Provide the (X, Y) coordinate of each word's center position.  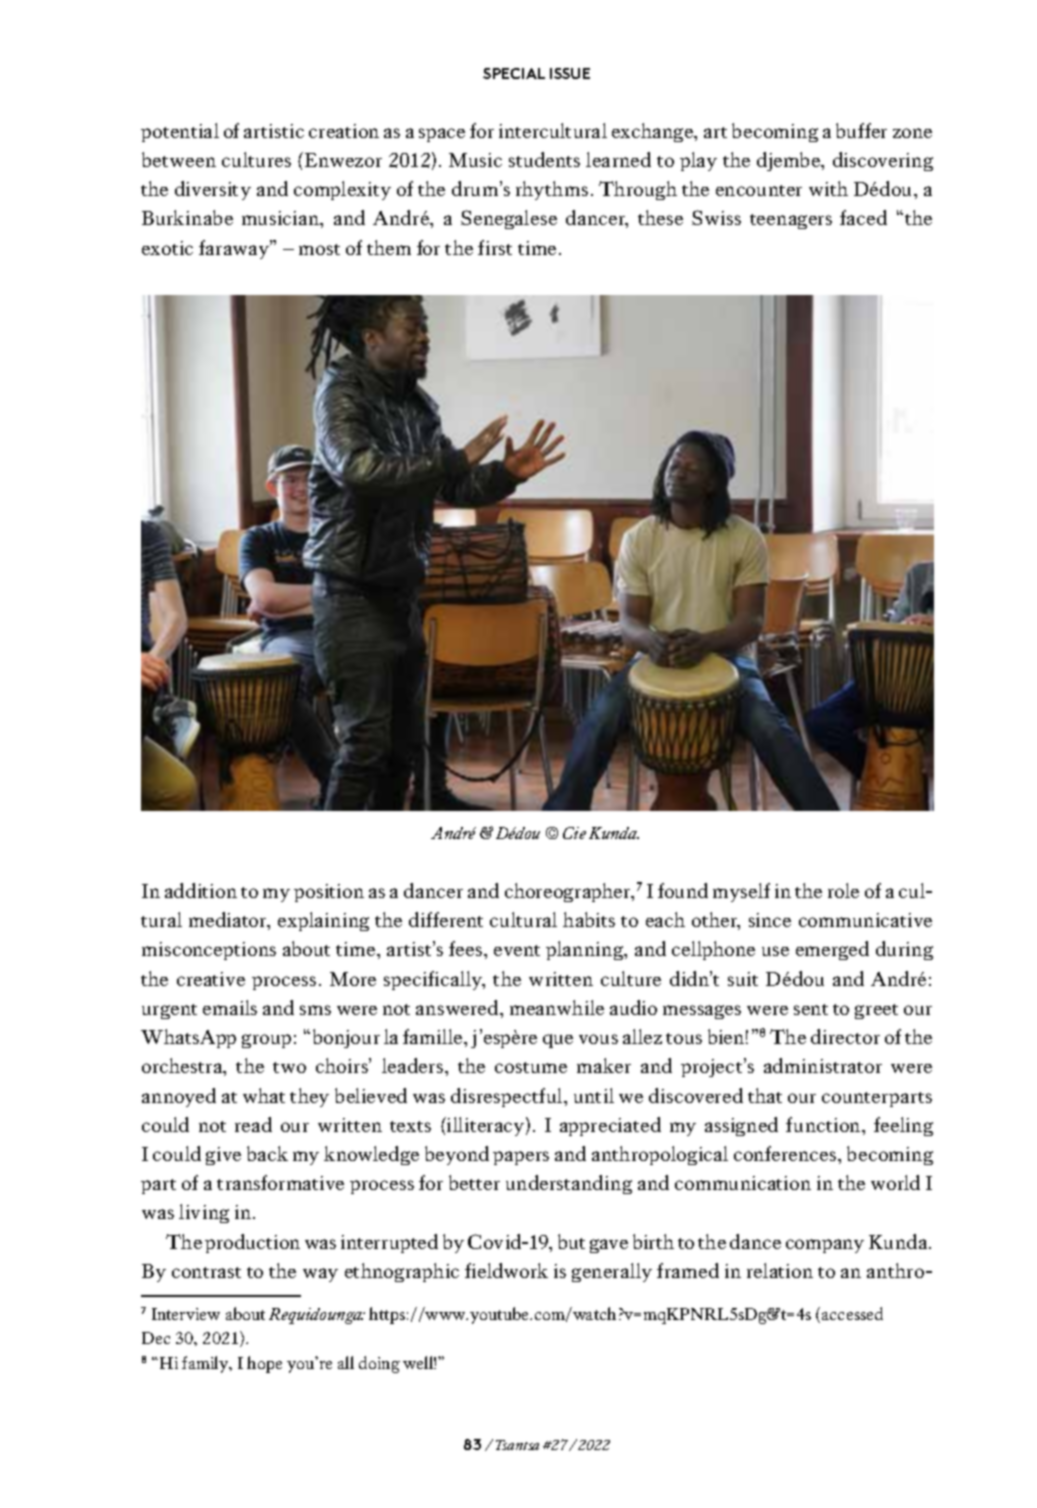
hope (264, 1364)
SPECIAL (514, 73)
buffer (861, 130)
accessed (852, 1313)
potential (180, 132)
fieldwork (506, 1270)
